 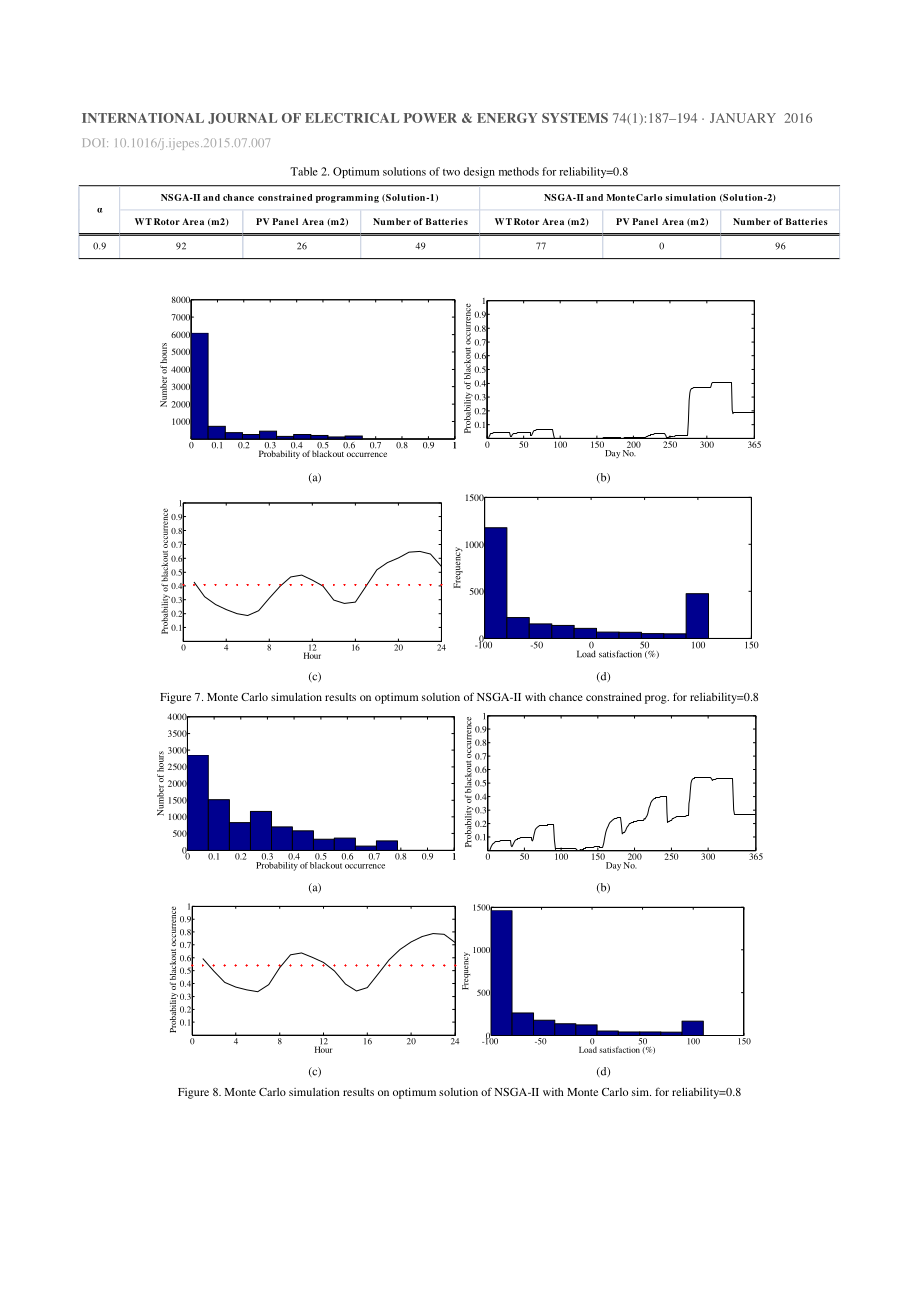 I want to click on SYSTEMS, so click(x=575, y=118).
